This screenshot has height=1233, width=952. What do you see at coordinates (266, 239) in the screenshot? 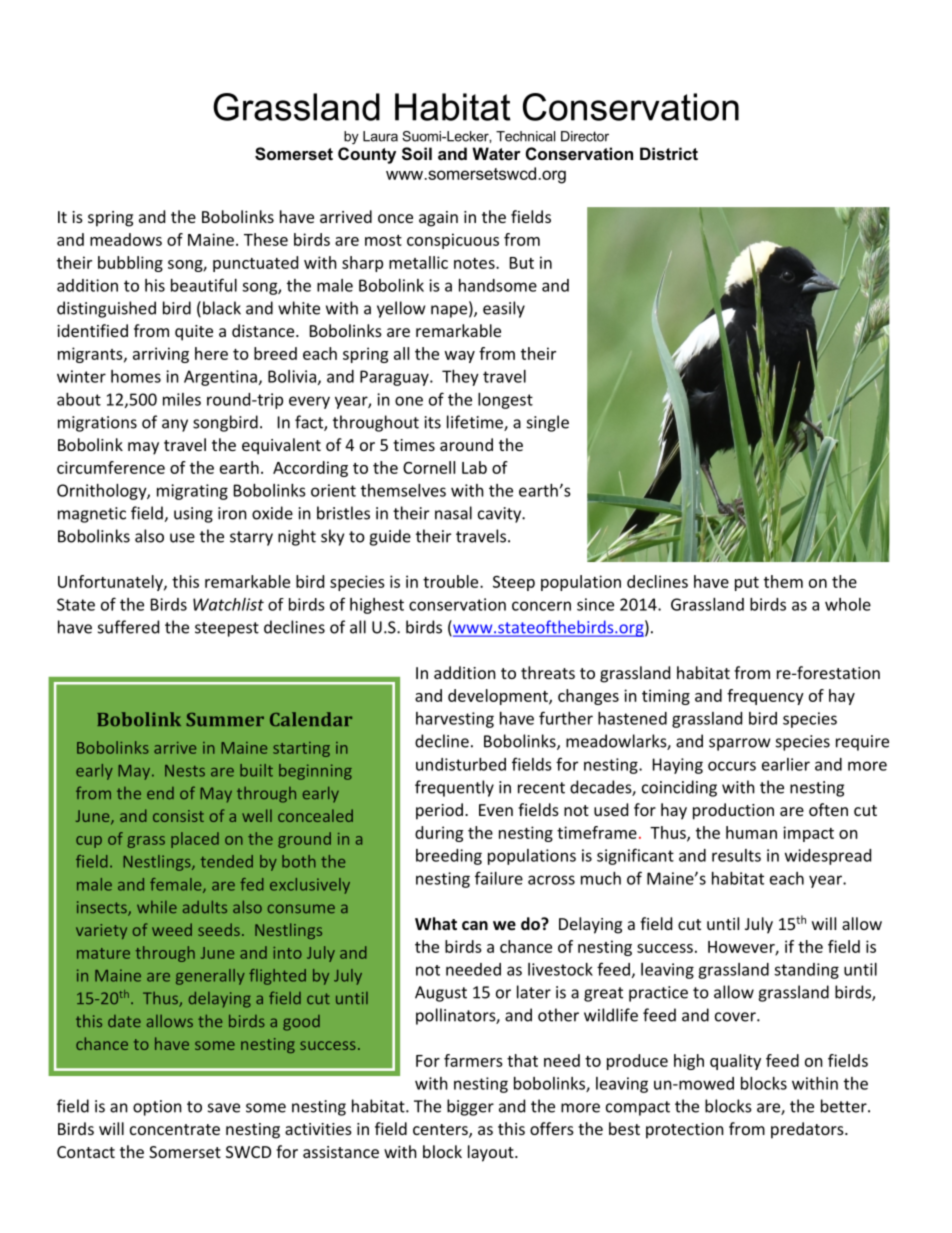
I see `These` at bounding box center [266, 239].
